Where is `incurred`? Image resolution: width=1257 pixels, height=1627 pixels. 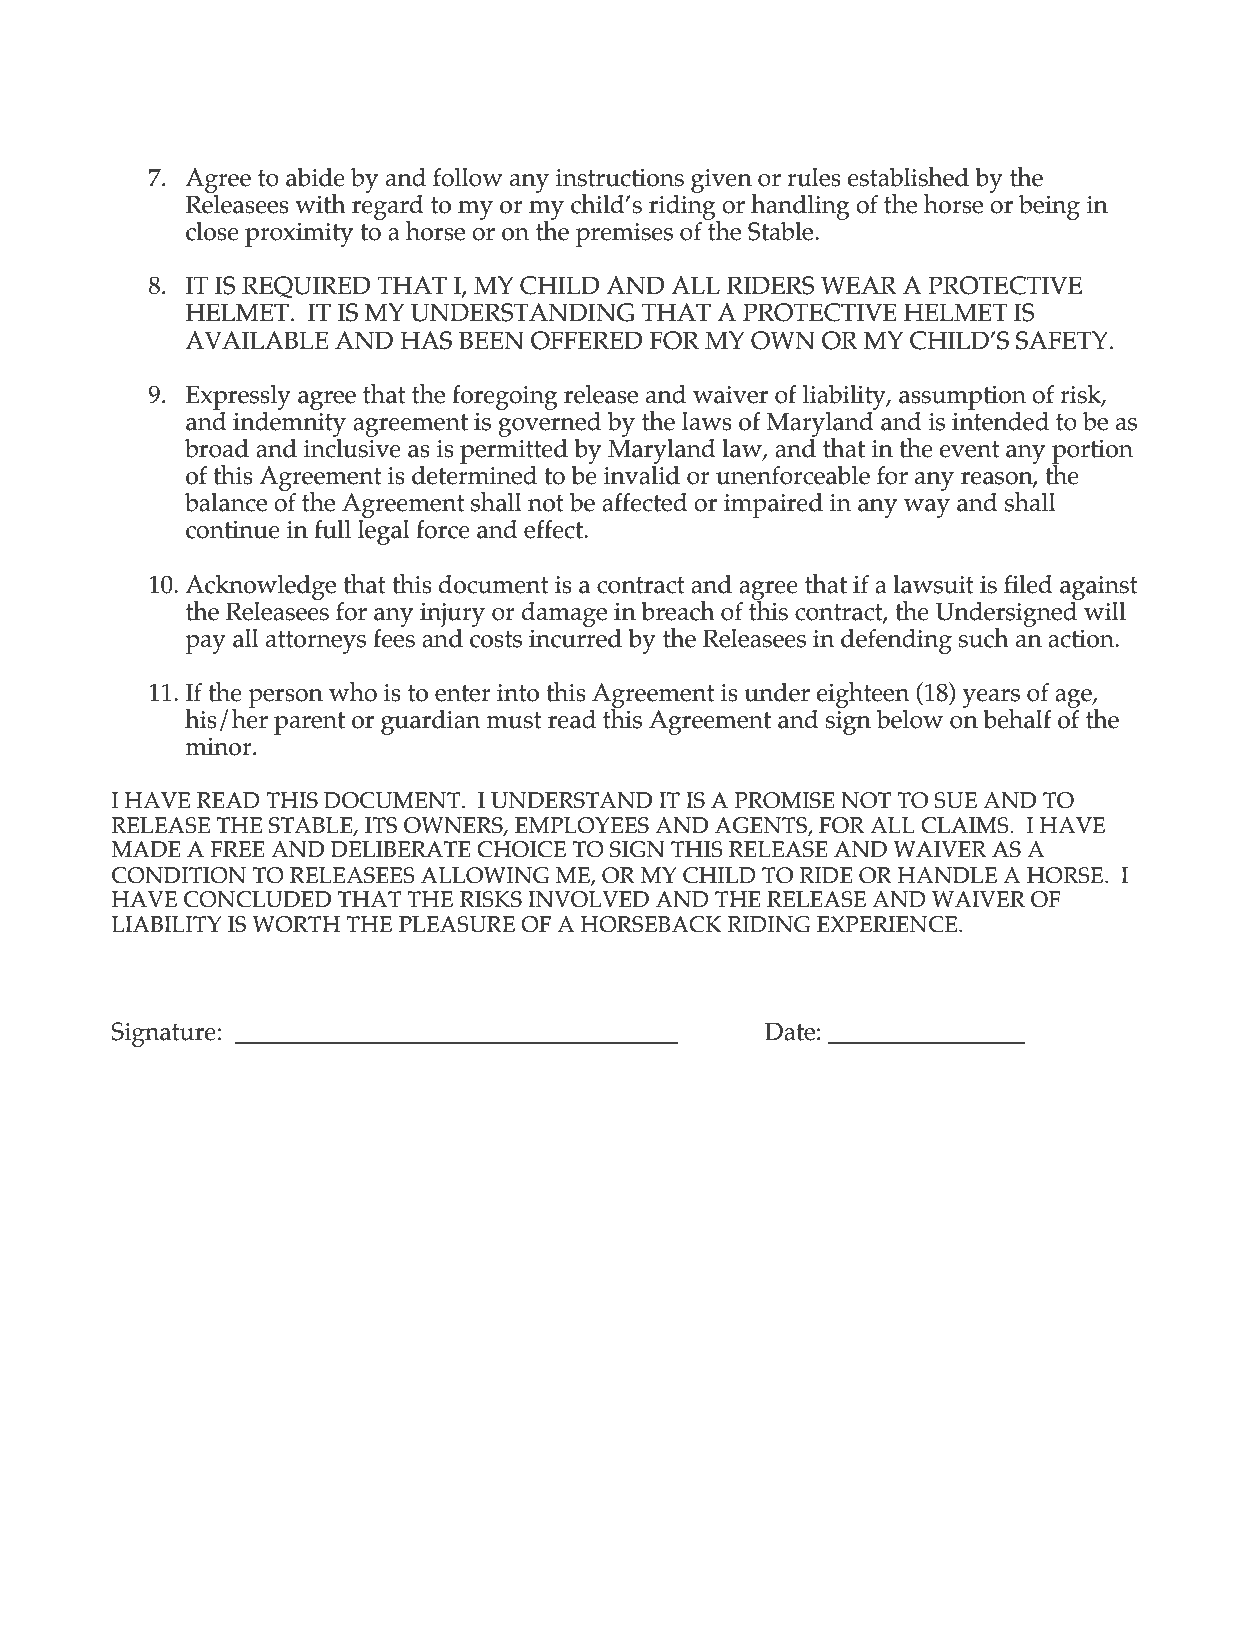 incurred is located at coordinates (575, 638).
